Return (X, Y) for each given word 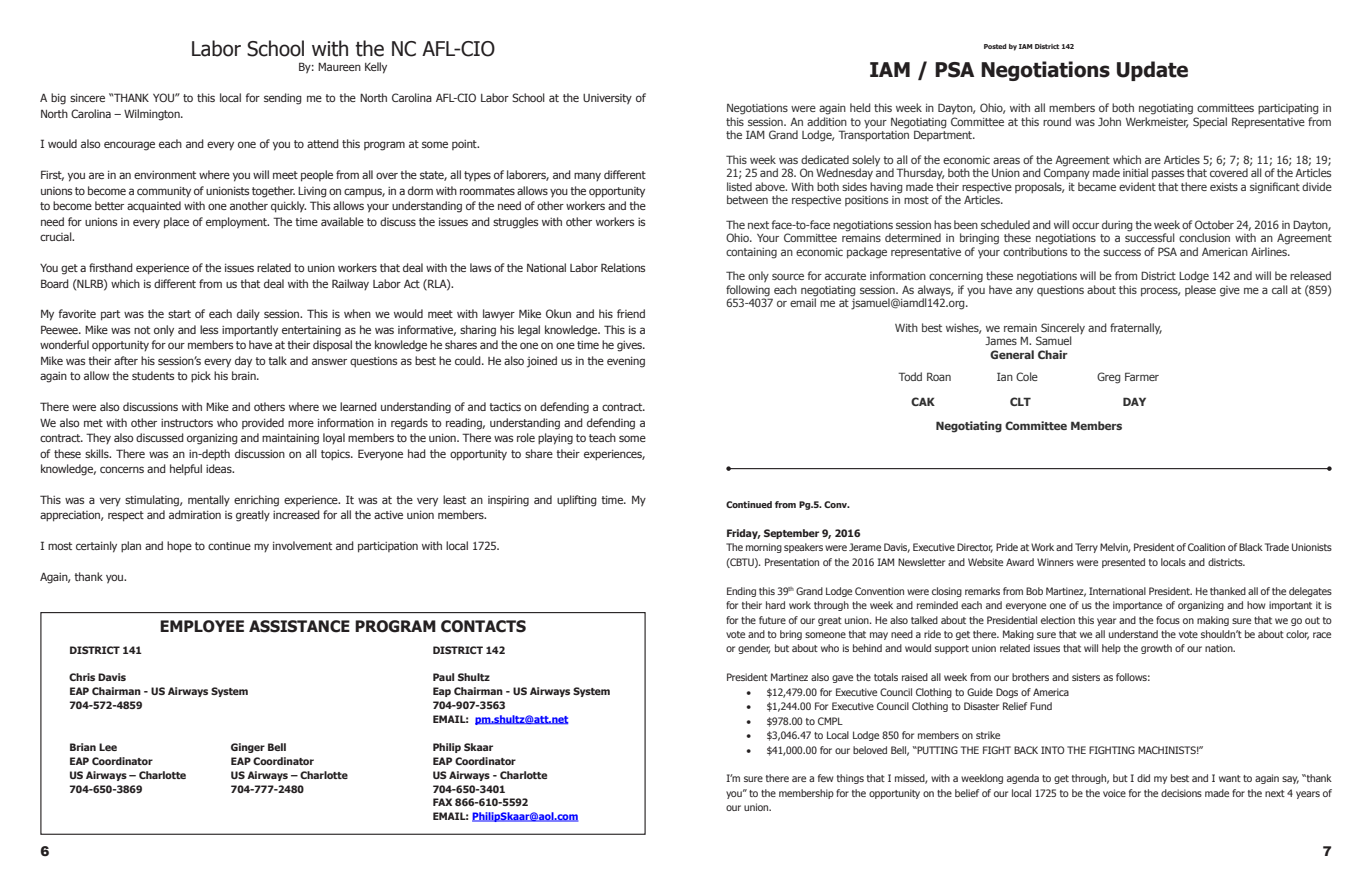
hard (775, 605)
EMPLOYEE (202, 626)
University (607, 99)
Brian (83, 747)
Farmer (1142, 376)
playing (555, 439)
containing (751, 253)
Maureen (339, 66)
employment (237, 223)
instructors (187, 423)
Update (1152, 71)
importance (1137, 606)
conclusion (1204, 237)
